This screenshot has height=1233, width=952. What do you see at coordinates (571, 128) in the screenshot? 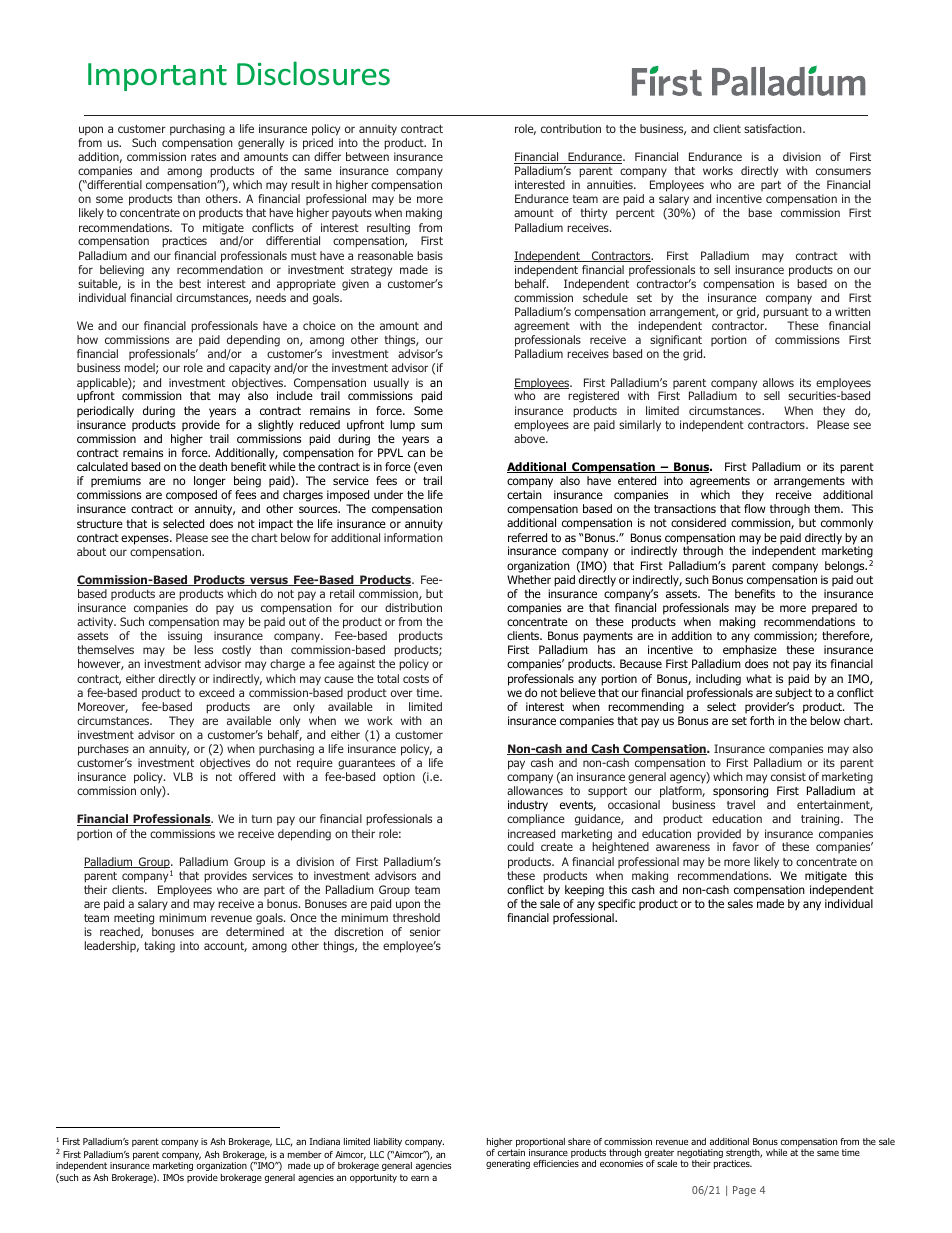
I see `contribution` at bounding box center [571, 128].
